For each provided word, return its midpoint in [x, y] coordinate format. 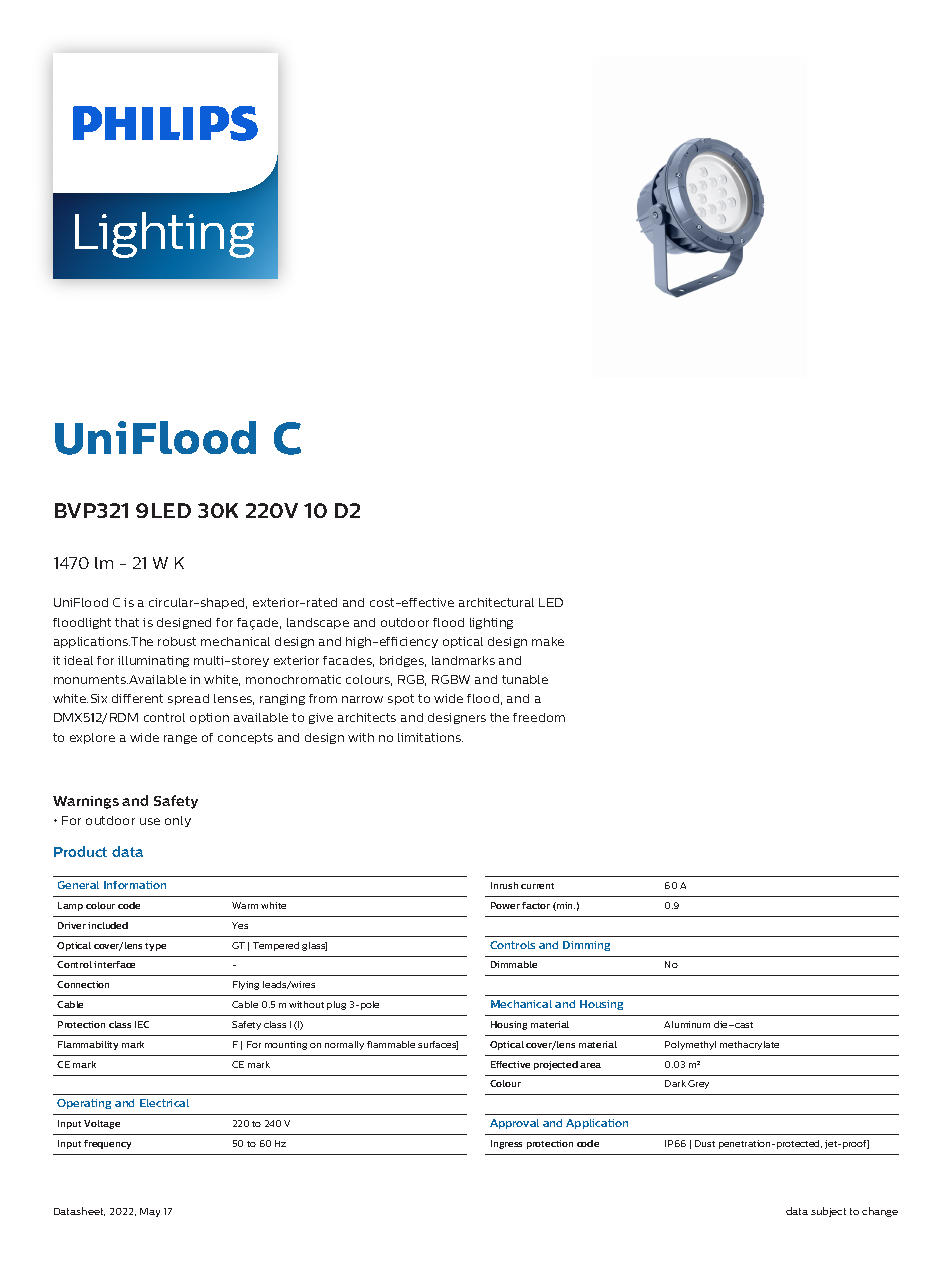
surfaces [438, 1045]
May [150, 1212]
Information [135, 885]
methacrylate [749, 1045]
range [180, 739]
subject [828, 1212]
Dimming [586, 946]
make [548, 641]
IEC [142, 1024]
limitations [430, 737]
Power [505, 905]
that [127, 622]
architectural [496, 602]
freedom [539, 717]
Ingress [506, 1144]
